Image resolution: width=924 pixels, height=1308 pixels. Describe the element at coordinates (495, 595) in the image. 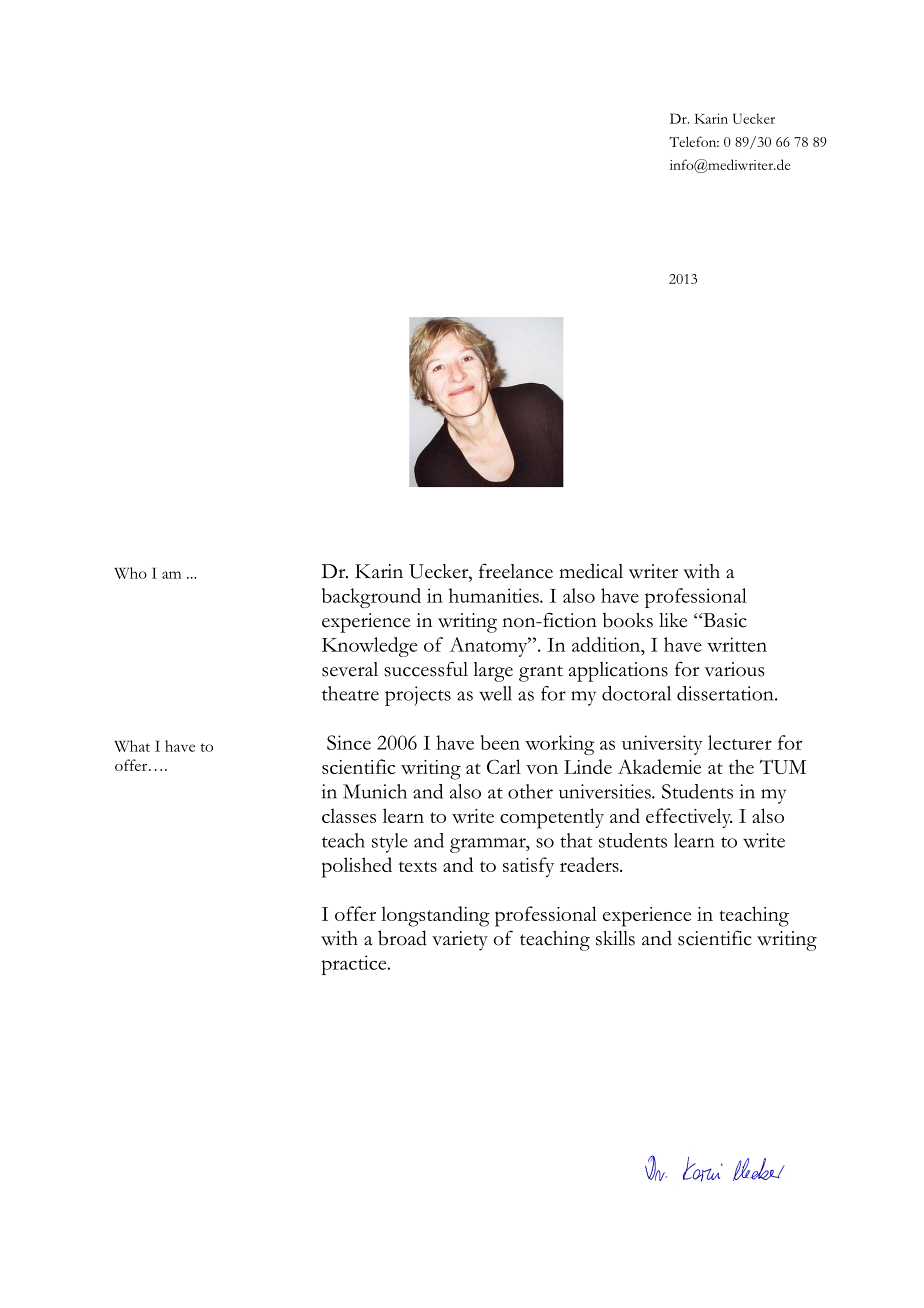

I see `humanities` at that location.
